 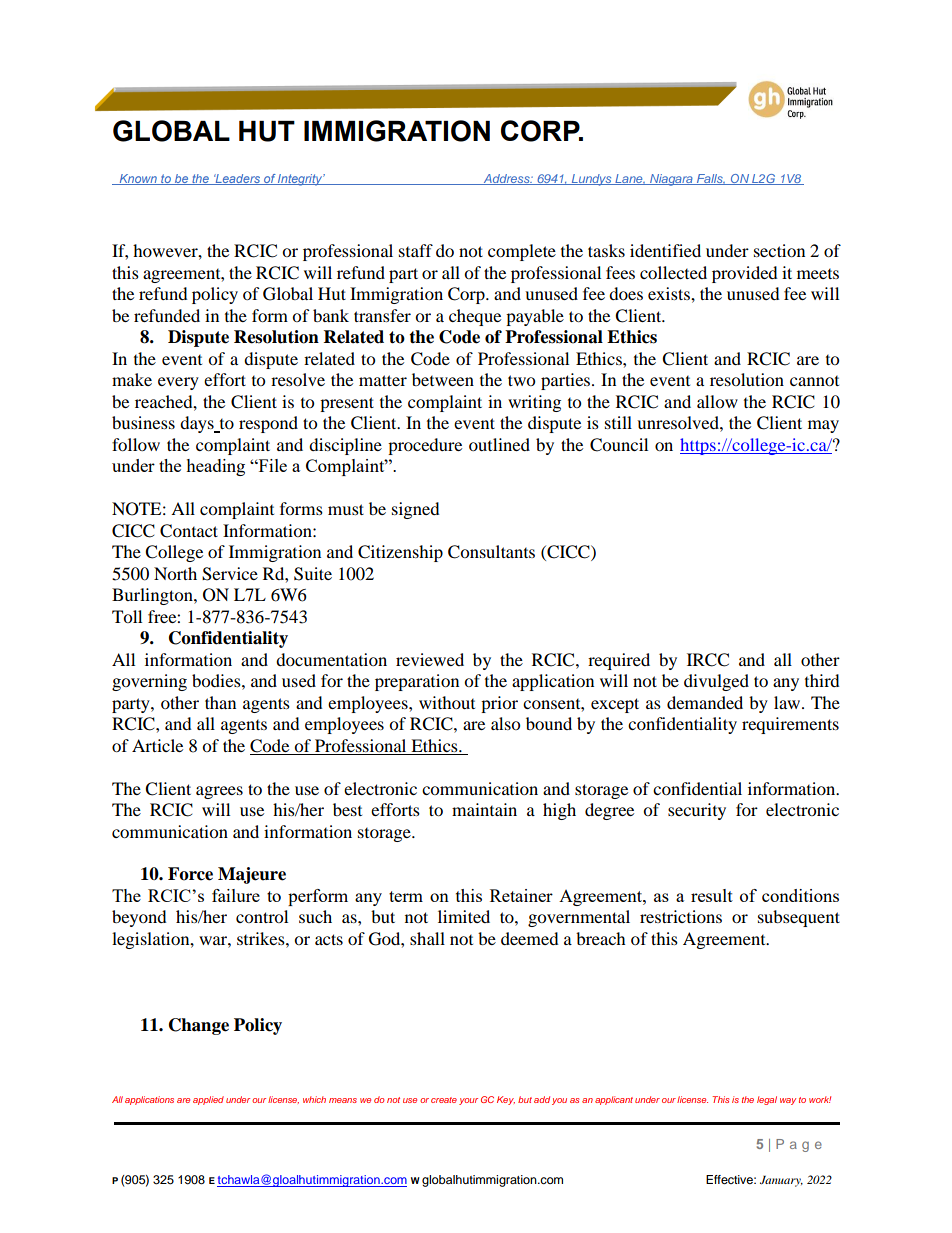 I want to click on applied, so click(x=208, y=1100).
